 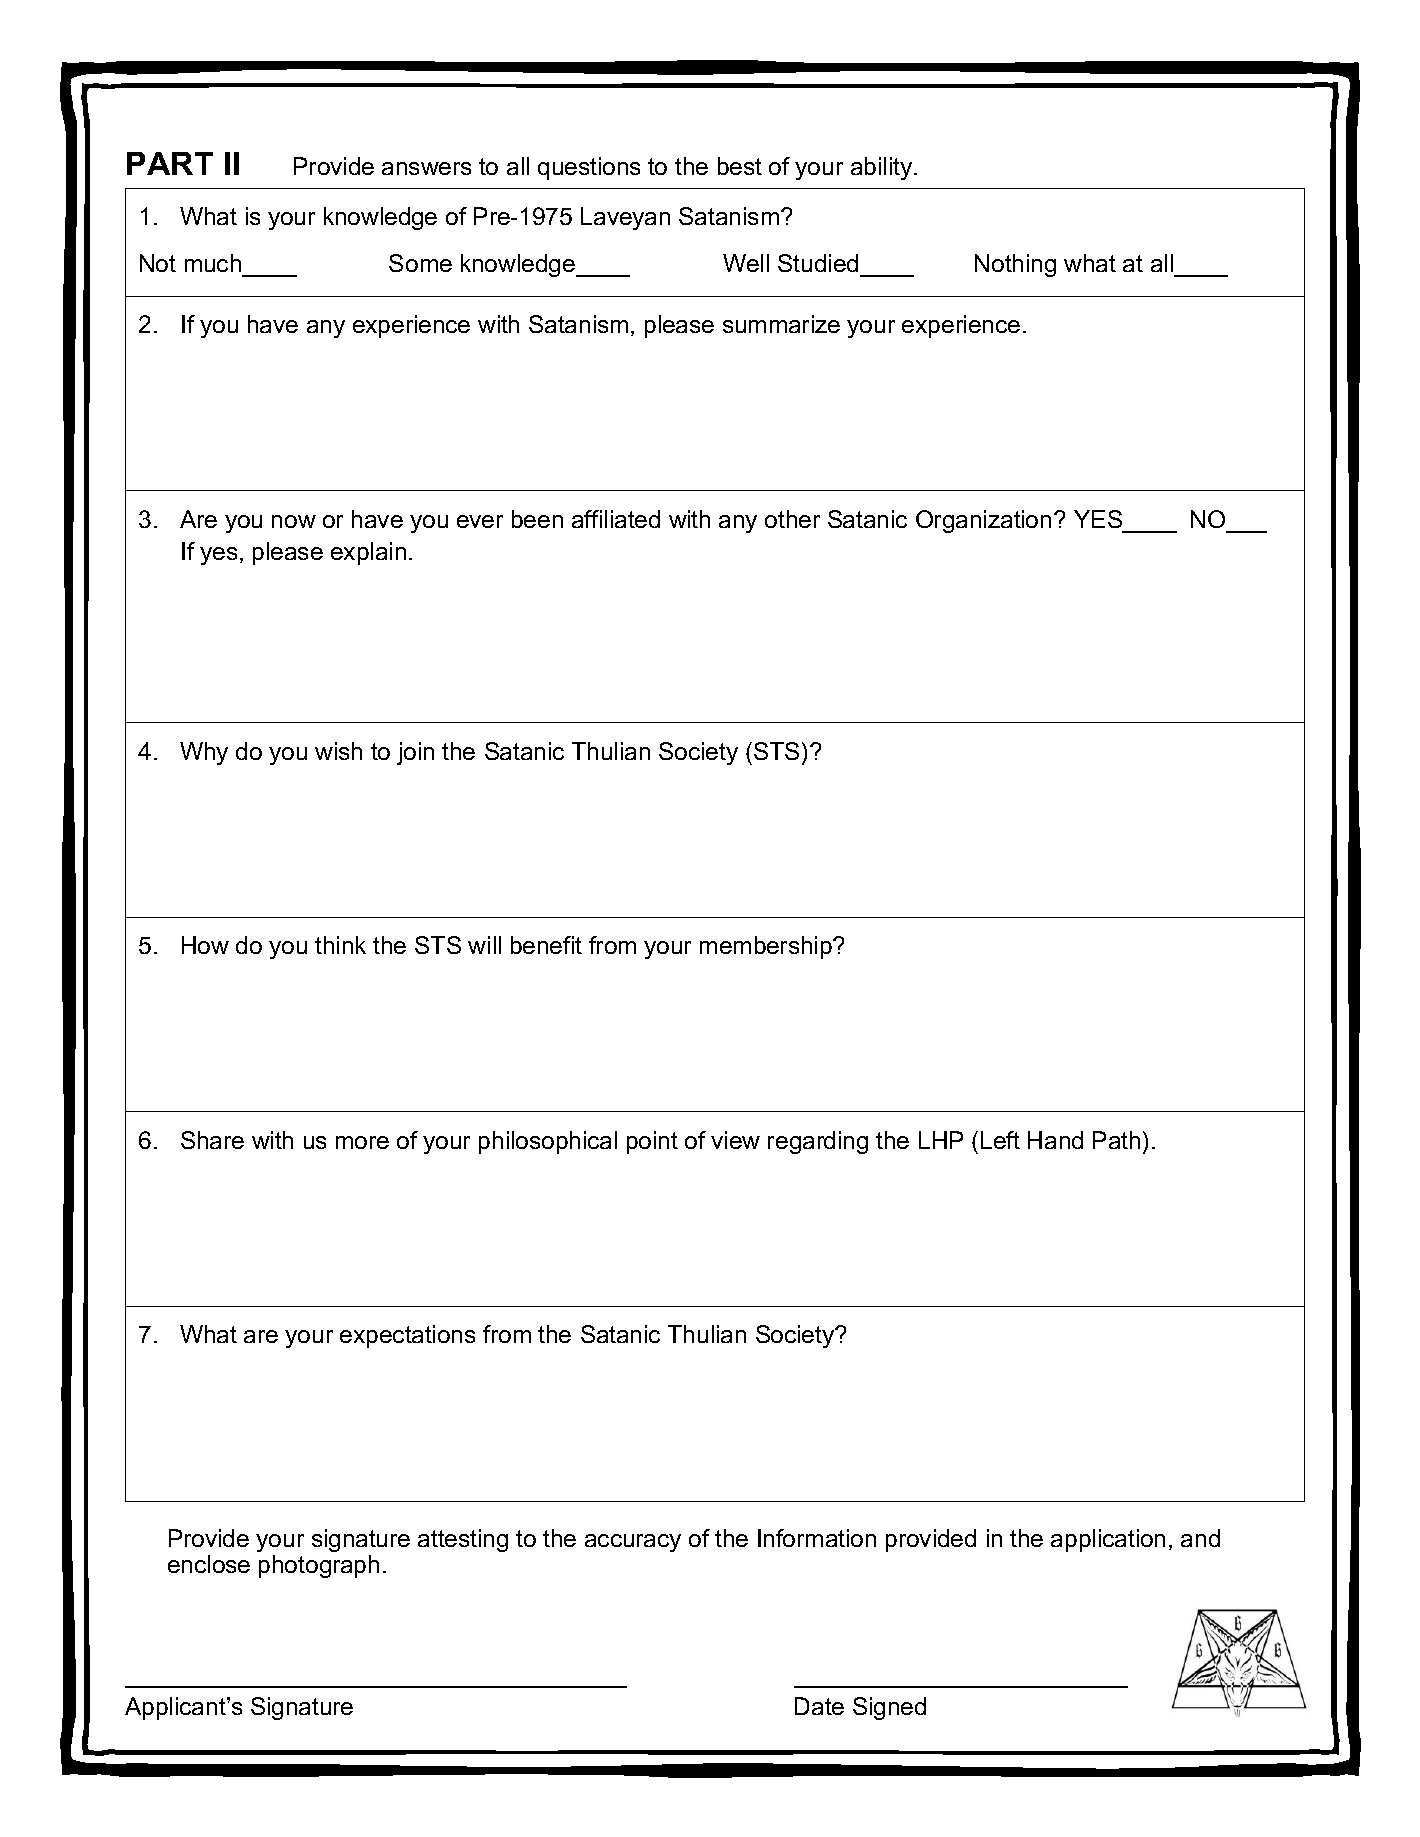 I want to click on PART, so click(x=170, y=163).
